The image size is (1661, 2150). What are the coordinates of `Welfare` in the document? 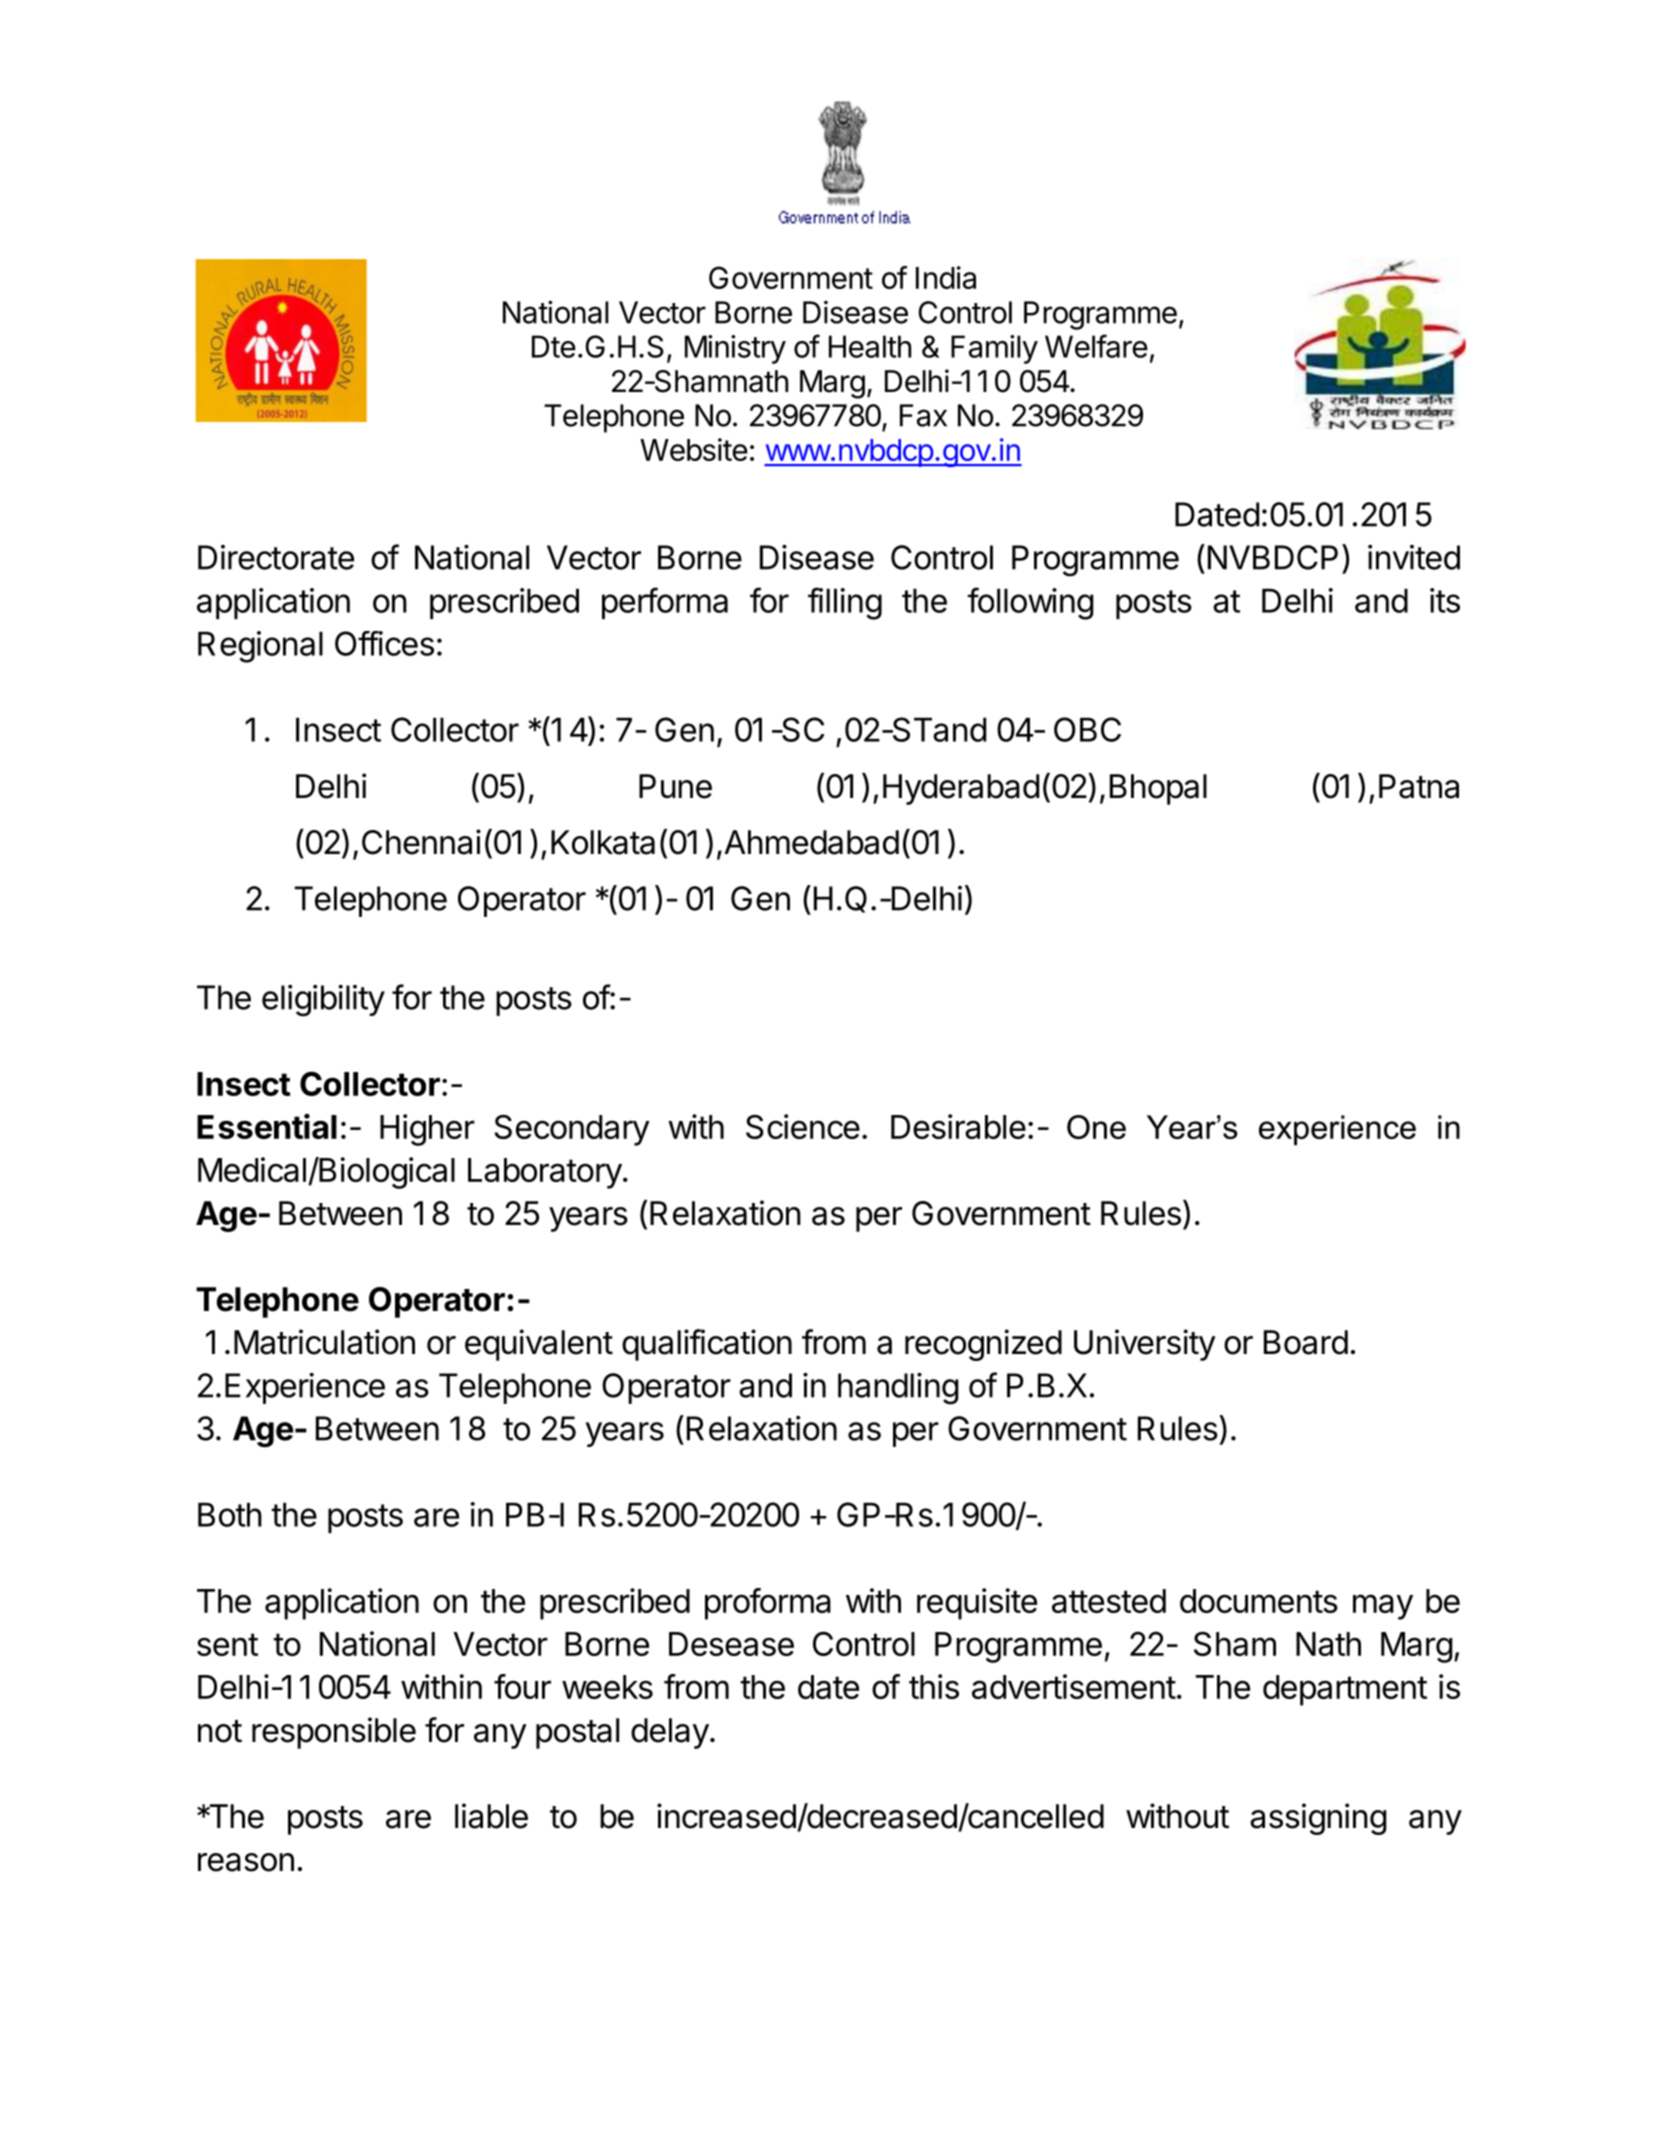 It's located at (1096, 346).
